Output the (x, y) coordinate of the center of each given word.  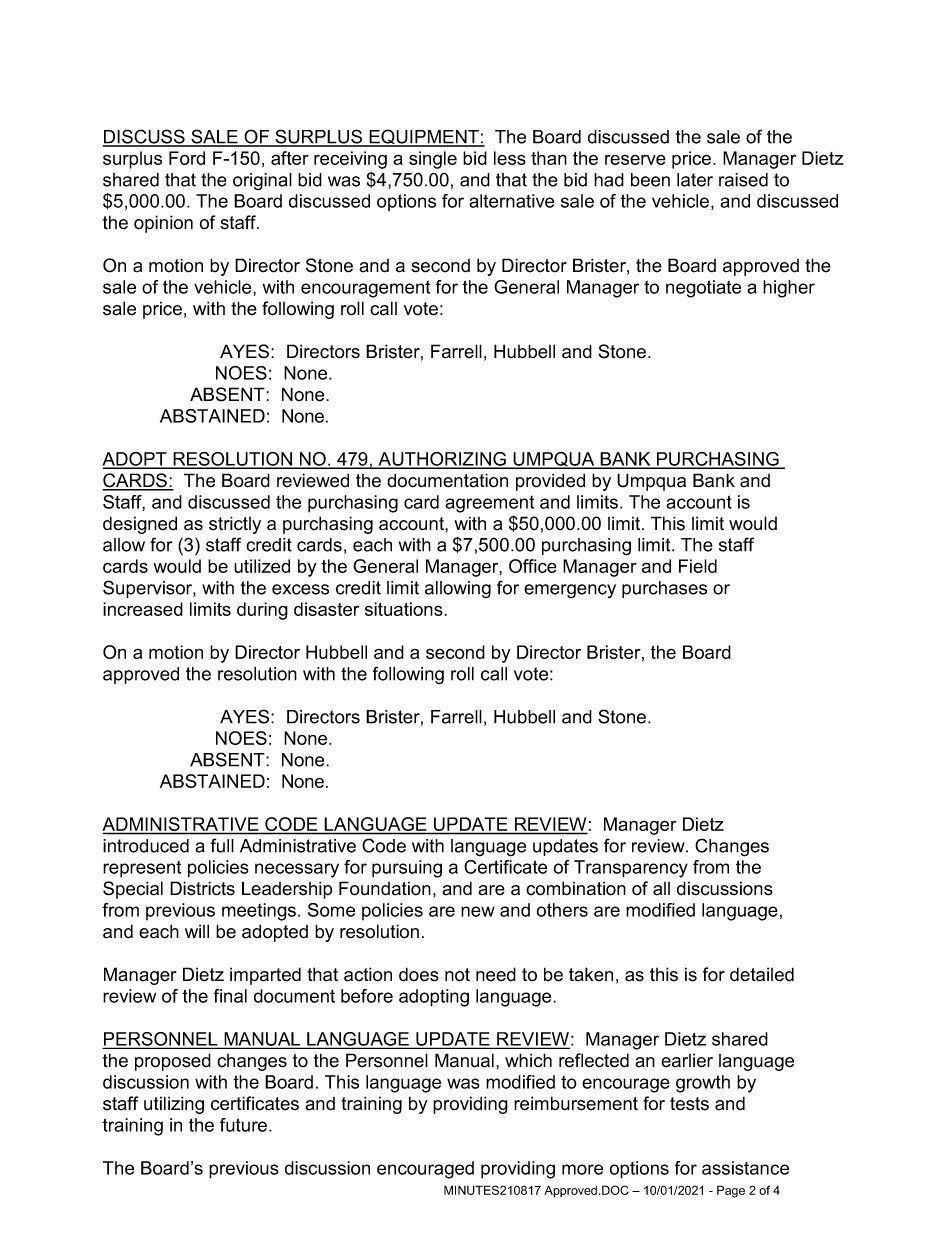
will (197, 931)
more (582, 1169)
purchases (664, 589)
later (695, 180)
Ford (187, 158)
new (478, 911)
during (262, 611)
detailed (762, 974)
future (243, 1125)
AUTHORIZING (442, 460)
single (433, 160)
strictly (235, 525)
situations (405, 609)
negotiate (703, 289)
